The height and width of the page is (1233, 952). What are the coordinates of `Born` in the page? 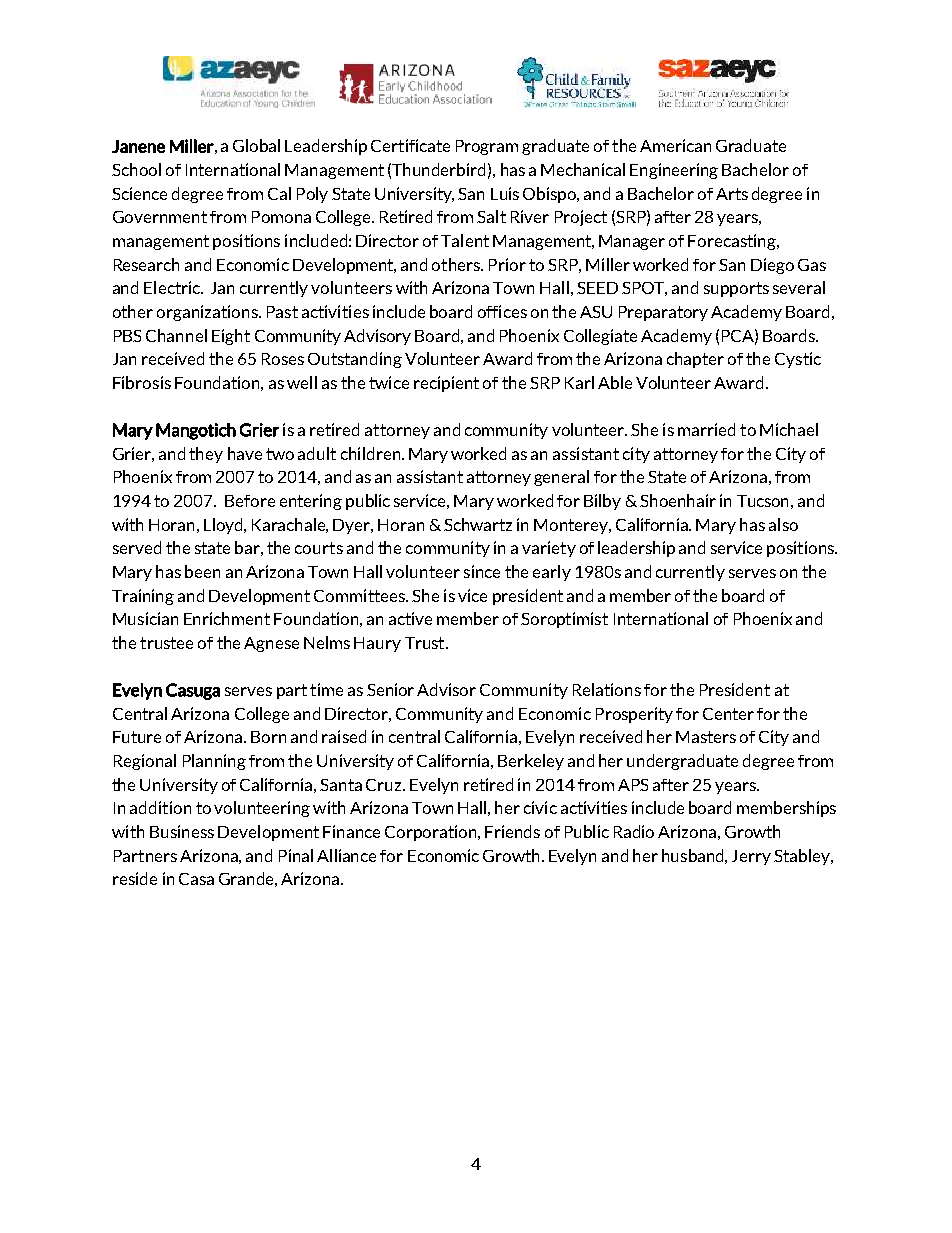 It's located at (268, 737).
